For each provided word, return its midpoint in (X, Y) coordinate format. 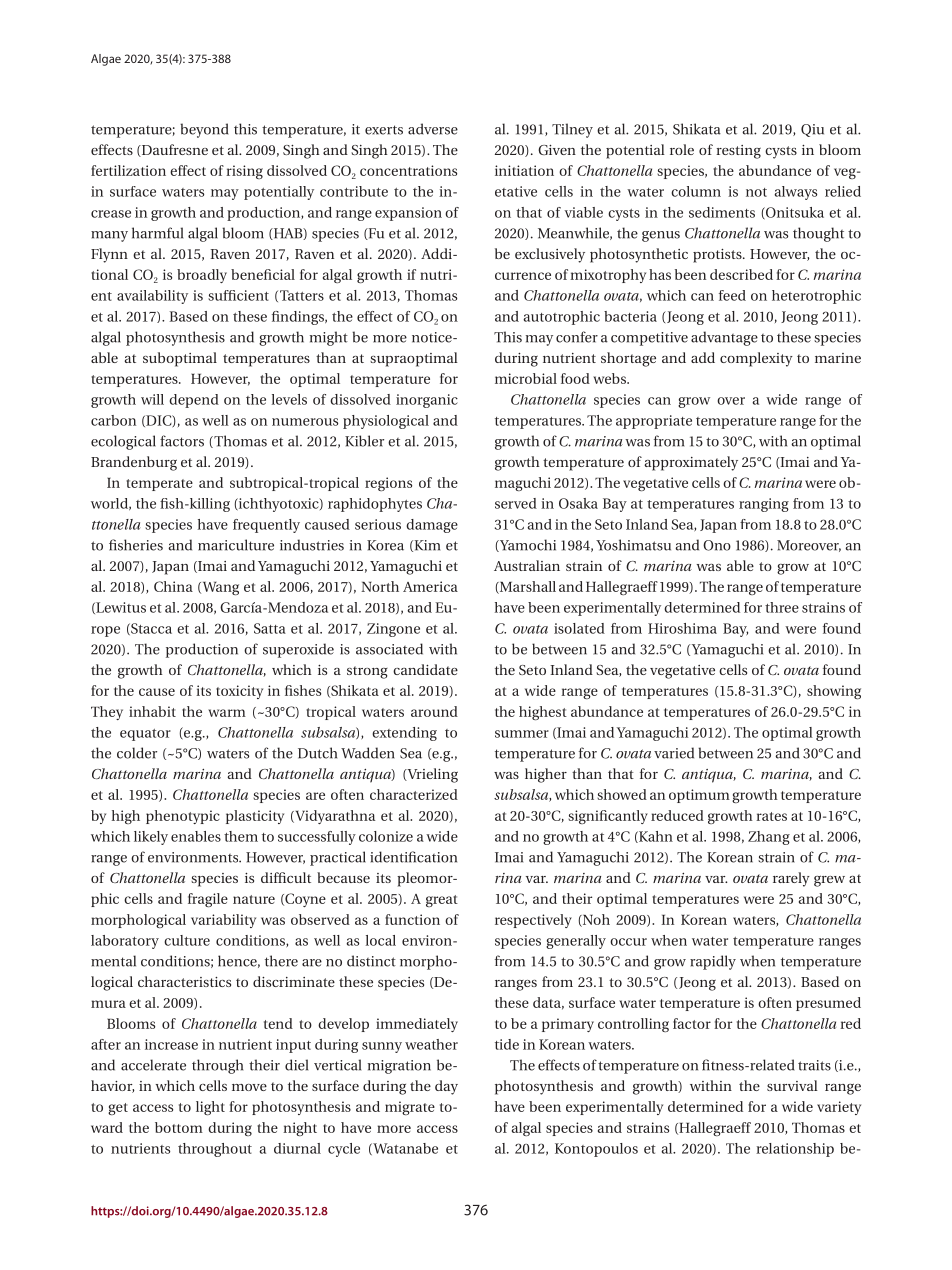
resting (738, 152)
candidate (425, 669)
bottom (179, 1127)
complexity (756, 359)
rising (244, 172)
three (782, 607)
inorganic (427, 401)
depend (194, 401)
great (442, 901)
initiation (524, 170)
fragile (208, 900)
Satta (270, 628)
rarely (791, 879)
